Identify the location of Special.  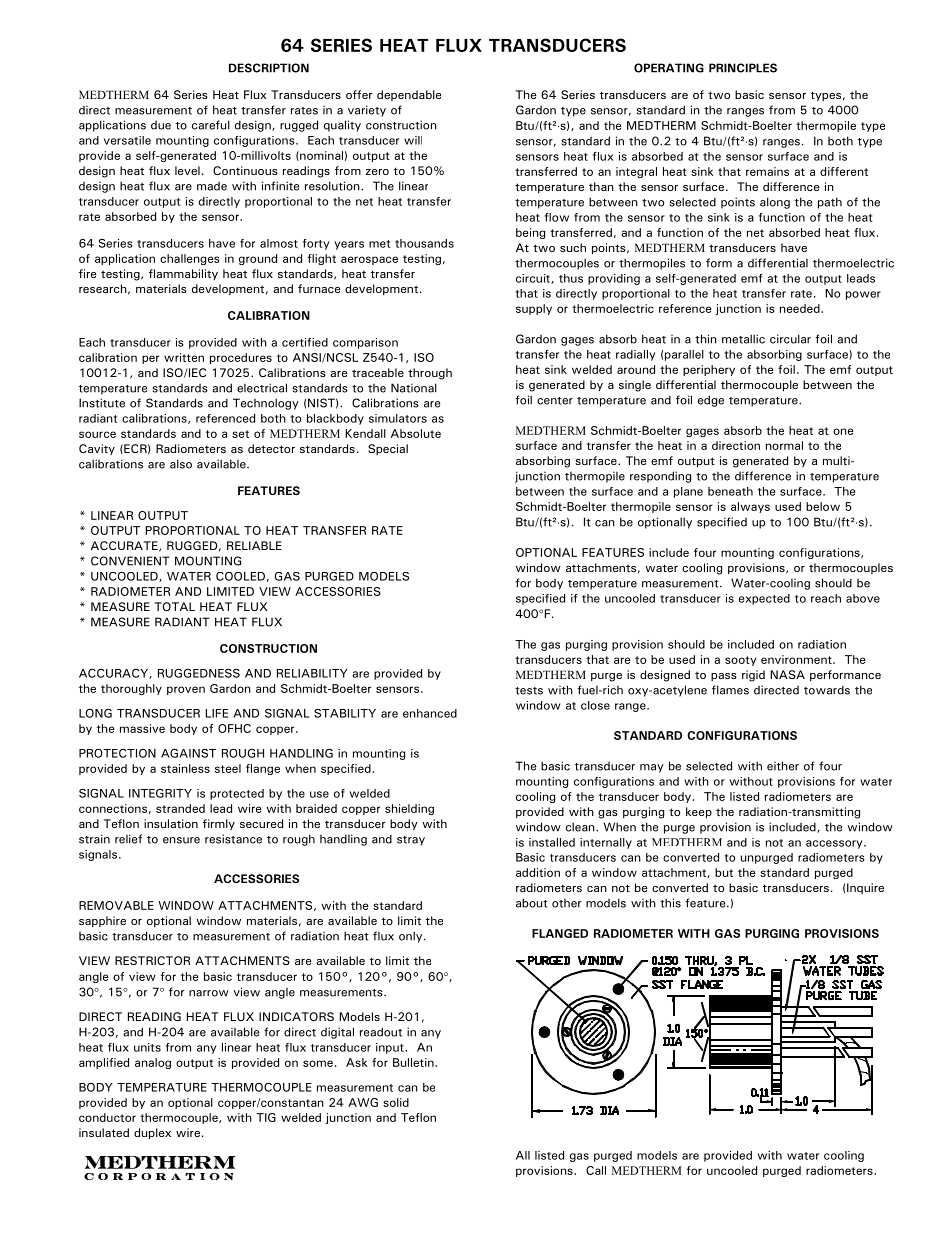
(388, 449).
